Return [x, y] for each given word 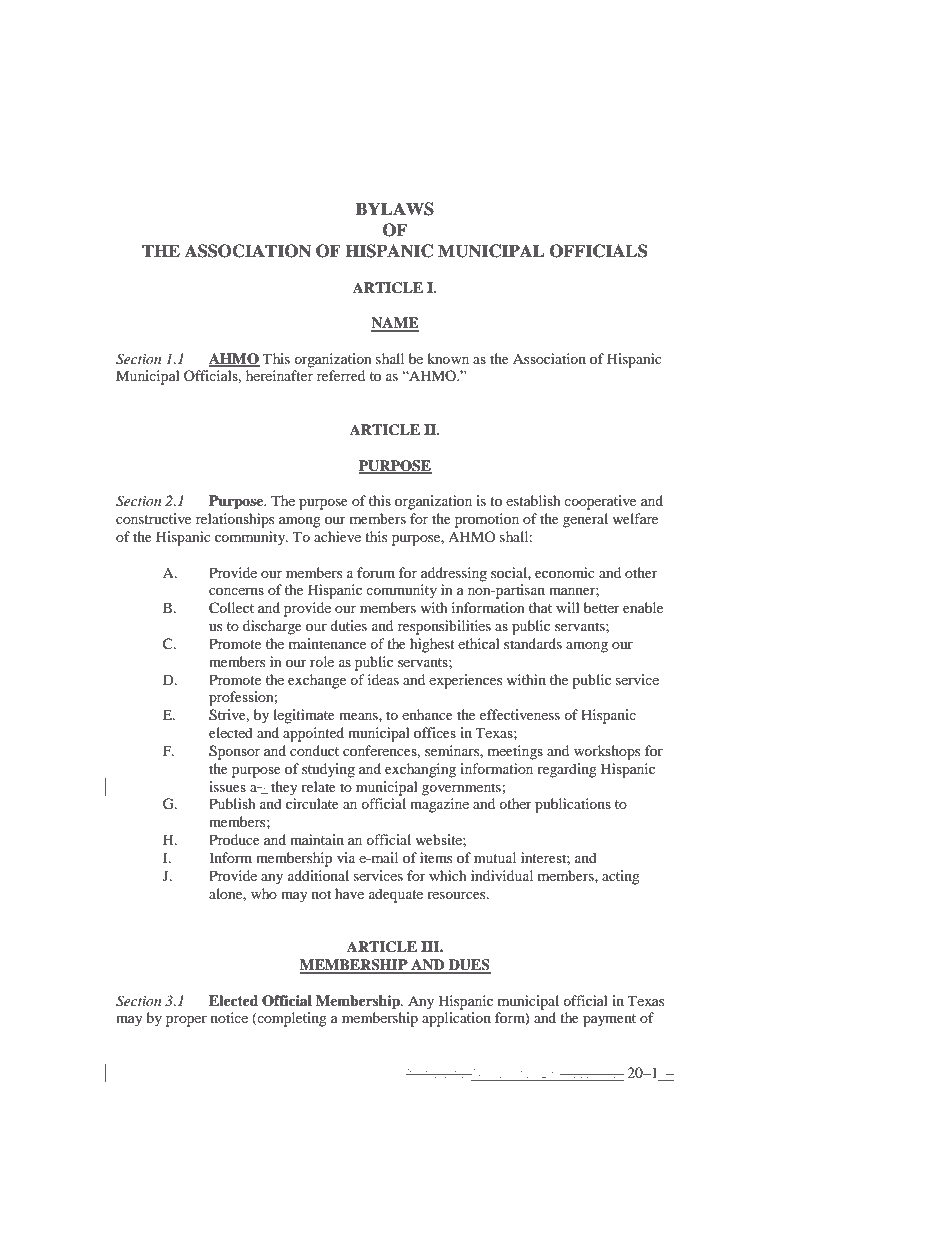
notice [229, 1017]
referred [341, 375]
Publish [232, 803]
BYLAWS [395, 209]
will [568, 607]
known [448, 358]
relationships [235, 520]
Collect [231, 608]
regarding [567, 770]
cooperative [600, 502]
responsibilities [444, 627]
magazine [439, 805]
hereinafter [279, 375]
